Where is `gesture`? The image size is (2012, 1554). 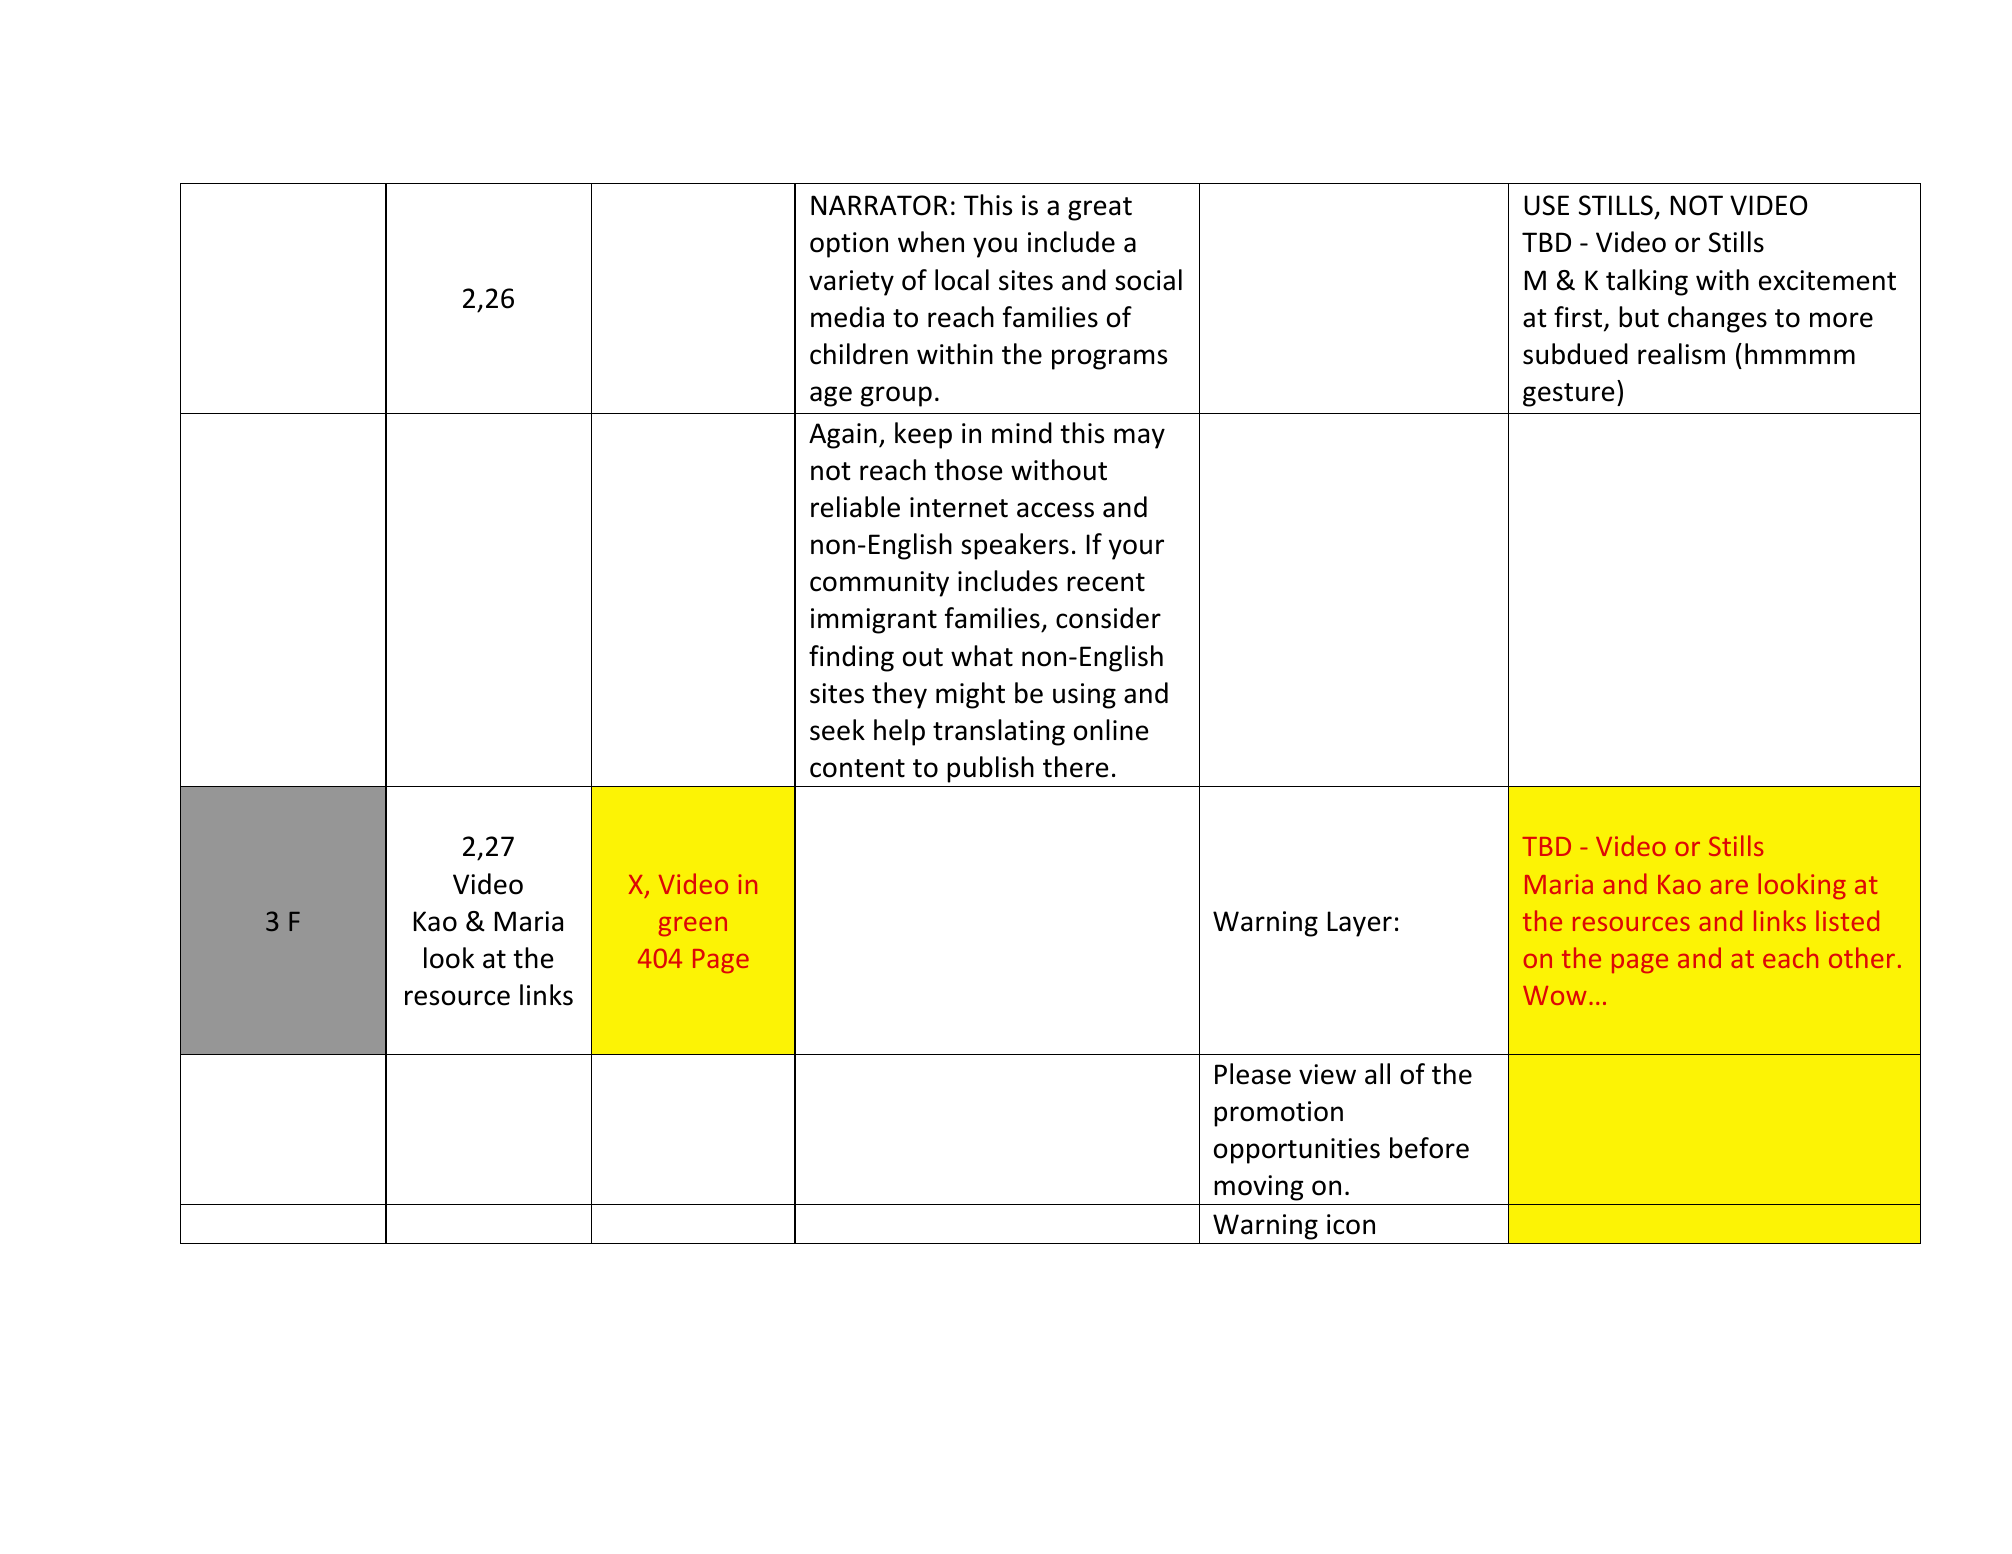
gesture is located at coordinates (1568, 395).
